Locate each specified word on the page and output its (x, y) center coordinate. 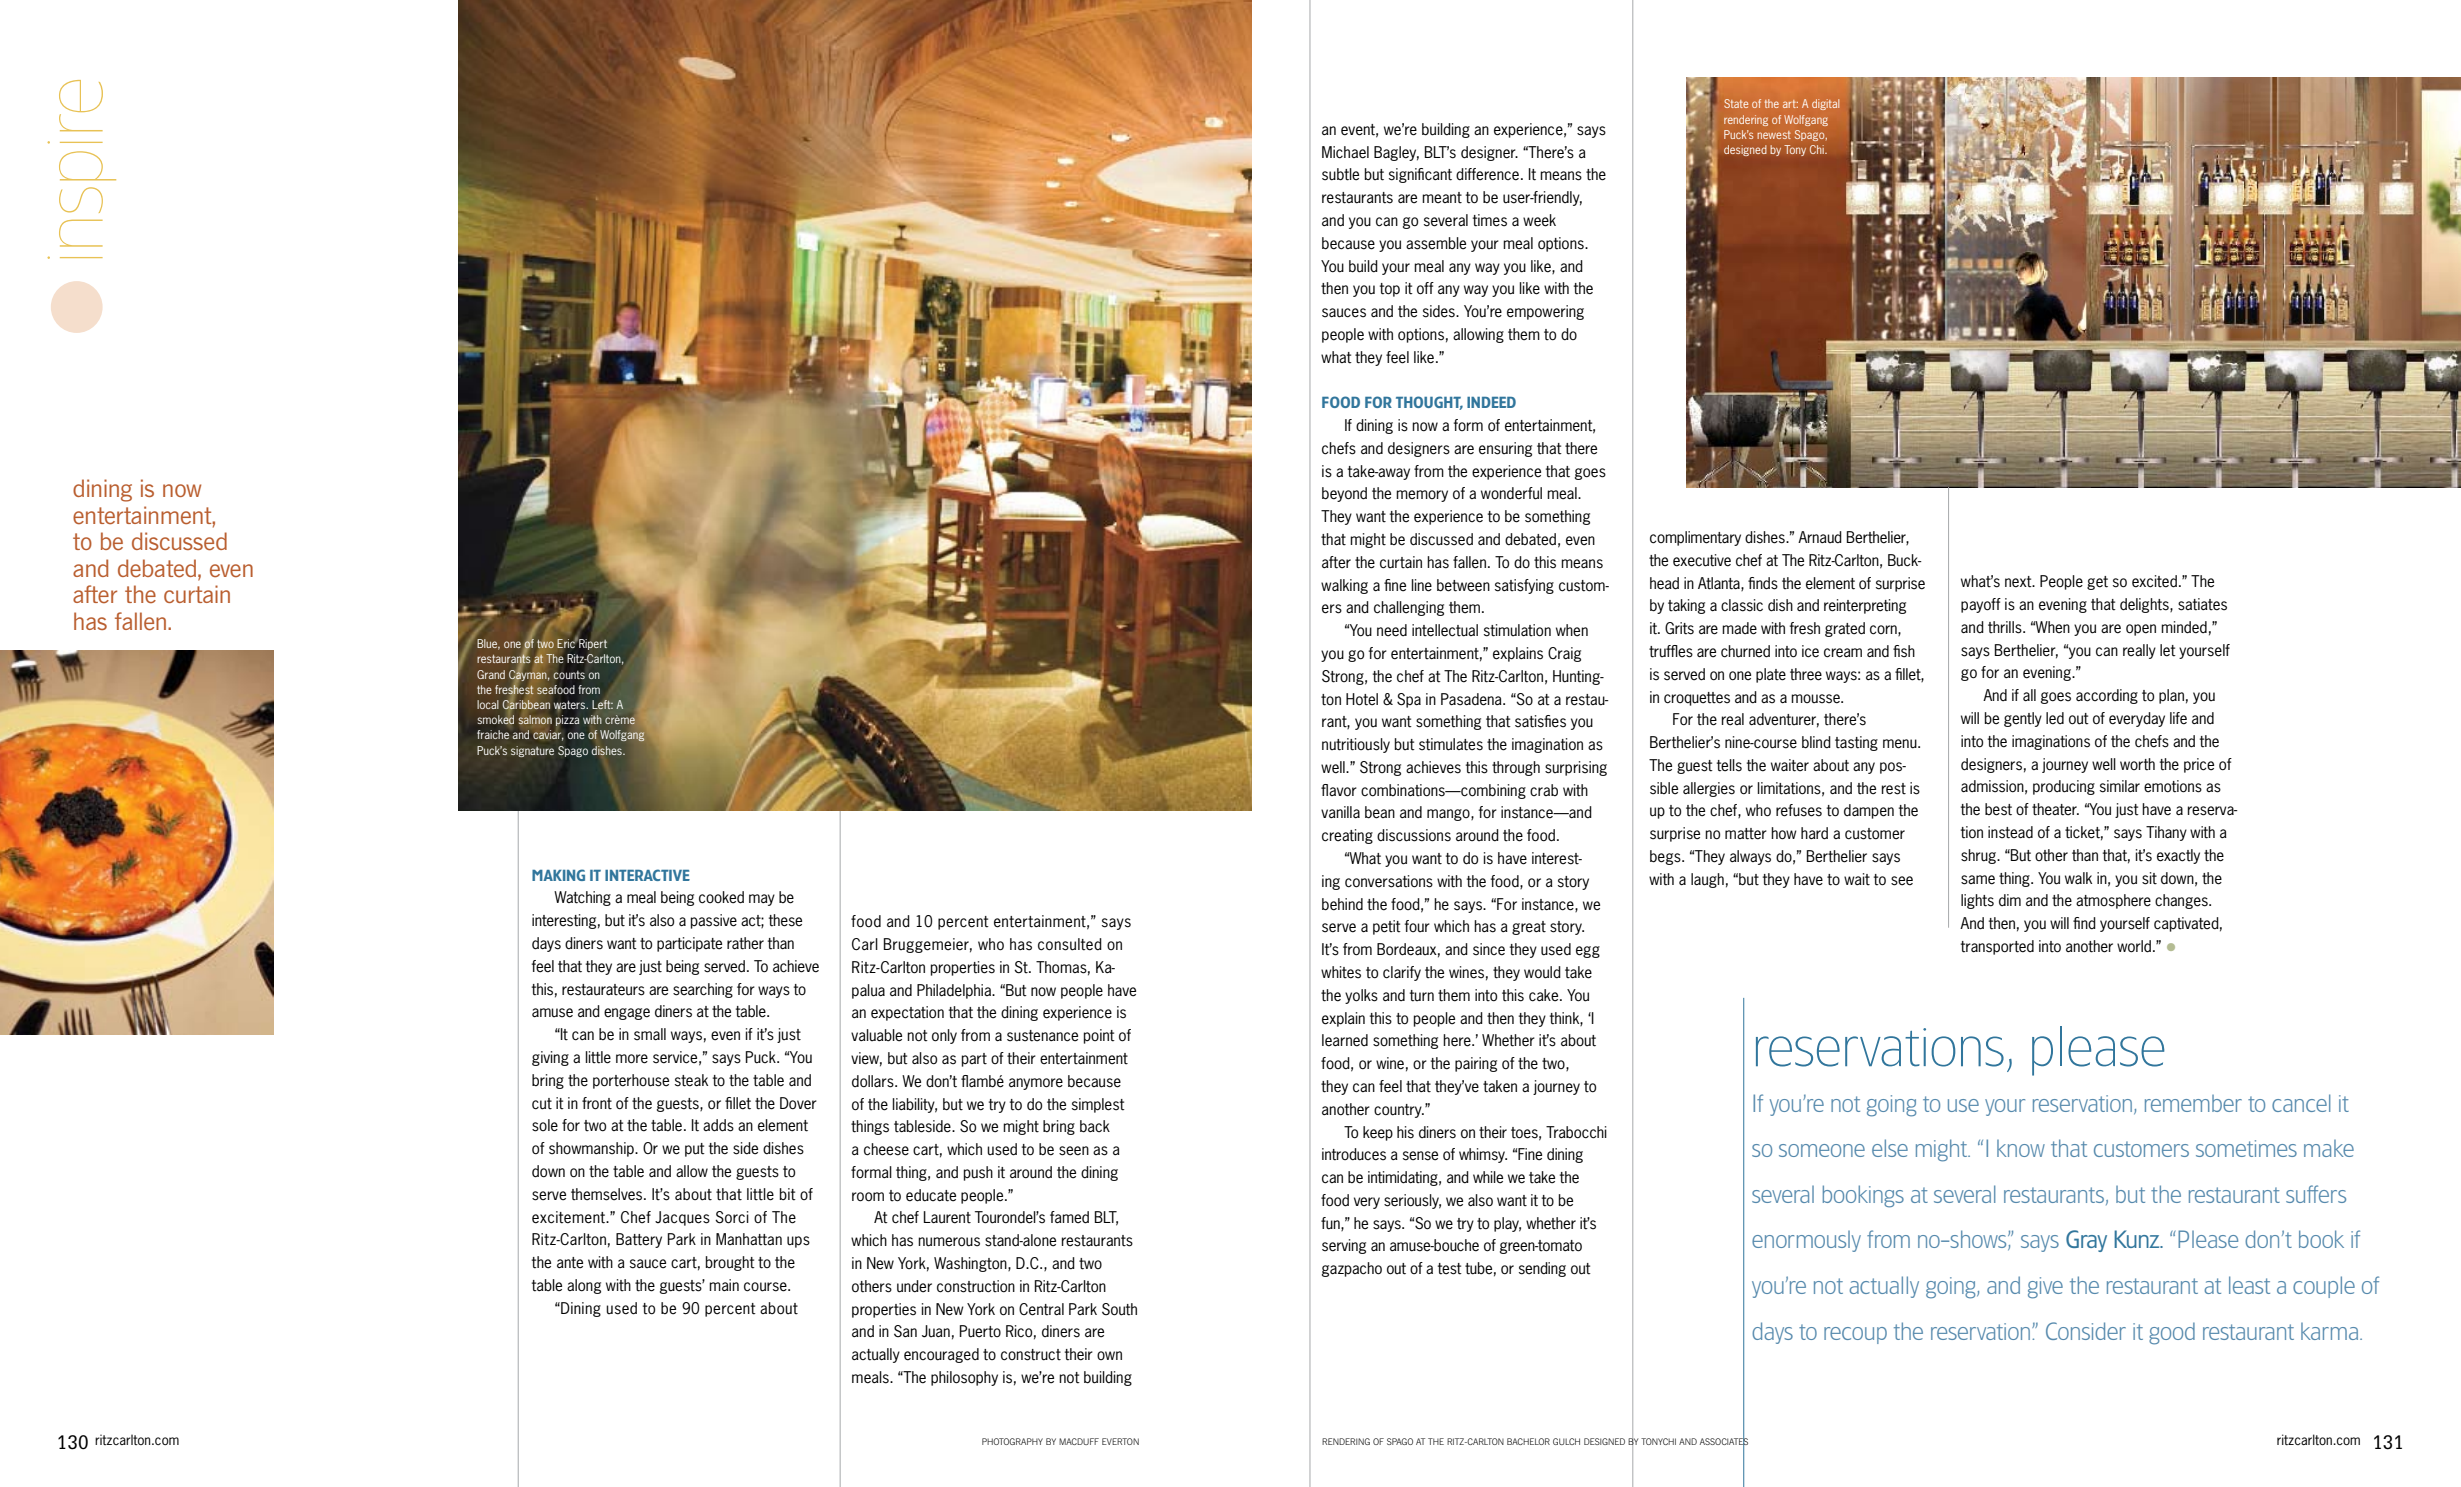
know (2021, 1148)
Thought (1429, 403)
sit (2149, 878)
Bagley (1396, 153)
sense (1420, 1156)
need (1392, 630)
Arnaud (1820, 537)
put (695, 1150)
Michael (1345, 152)
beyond (1344, 494)
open (2141, 630)
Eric (567, 642)
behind (1342, 904)
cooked (721, 897)
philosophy (964, 1378)
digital (1825, 104)
